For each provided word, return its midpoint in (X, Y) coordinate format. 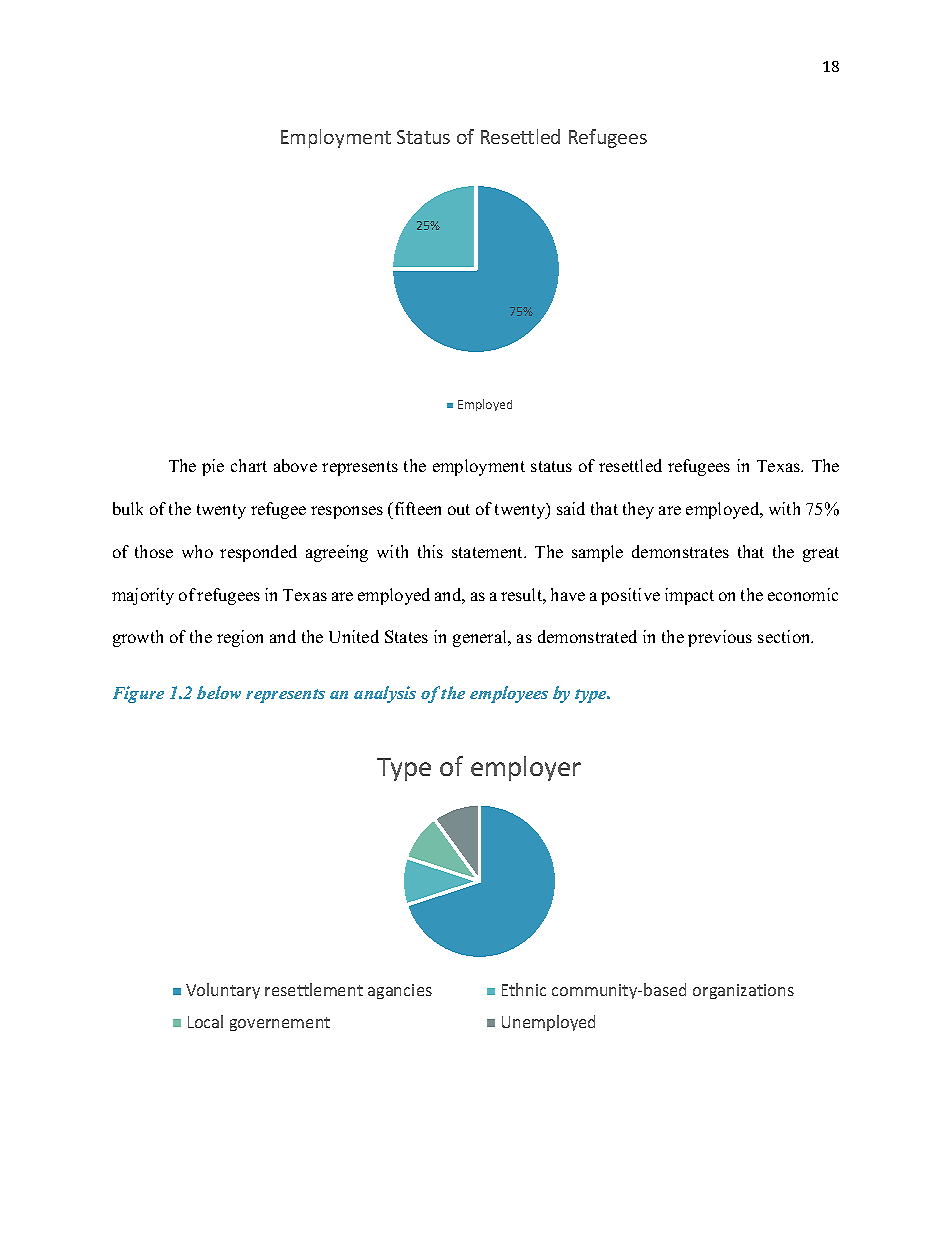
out (459, 509)
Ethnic (524, 989)
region (240, 638)
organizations (743, 991)
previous (720, 638)
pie (213, 467)
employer (526, 768)
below (219, 692)
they (638, 510)
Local (205, 1021)
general (481, 638)
